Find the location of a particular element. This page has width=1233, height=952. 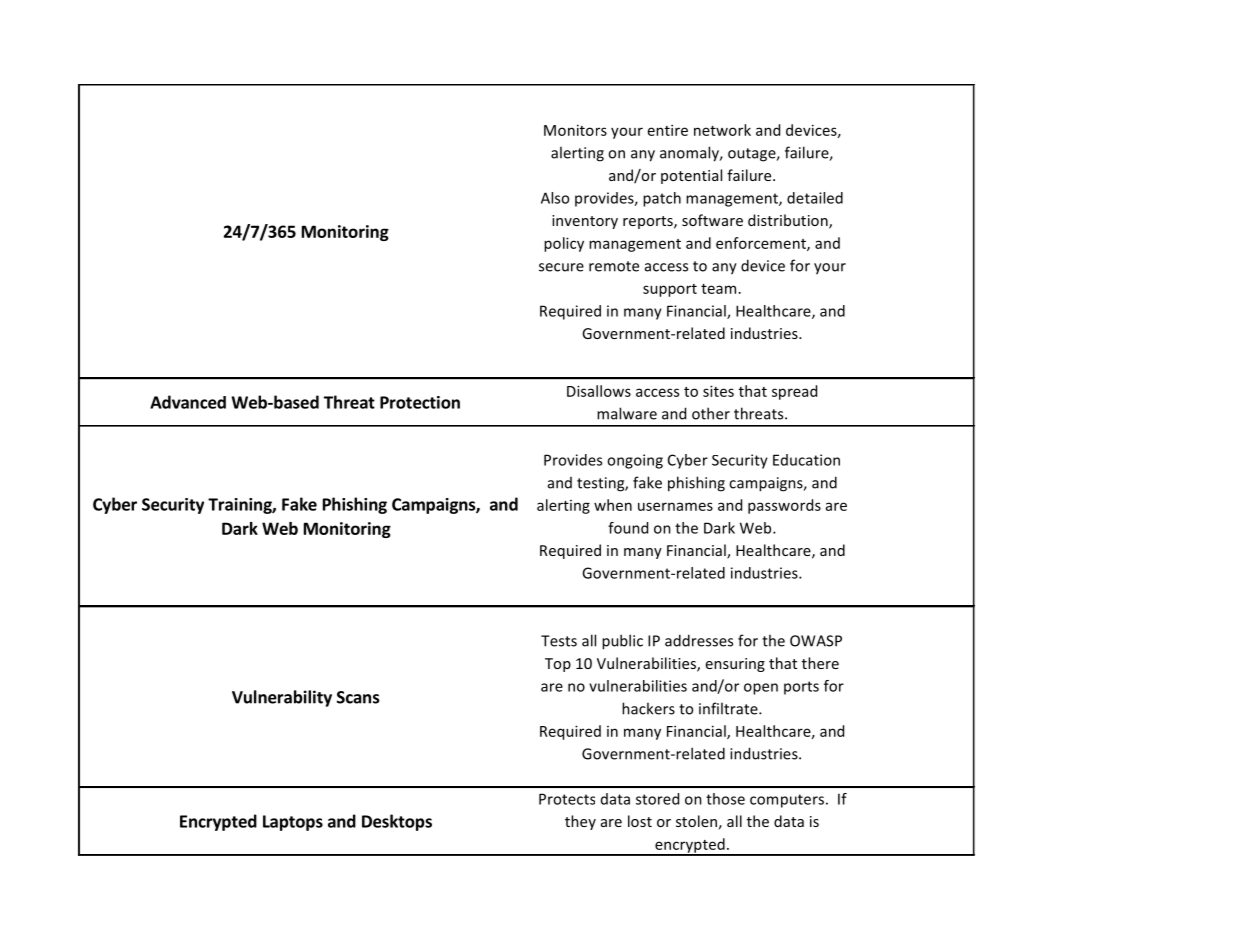

Also is located at coordinates (555, 198).
